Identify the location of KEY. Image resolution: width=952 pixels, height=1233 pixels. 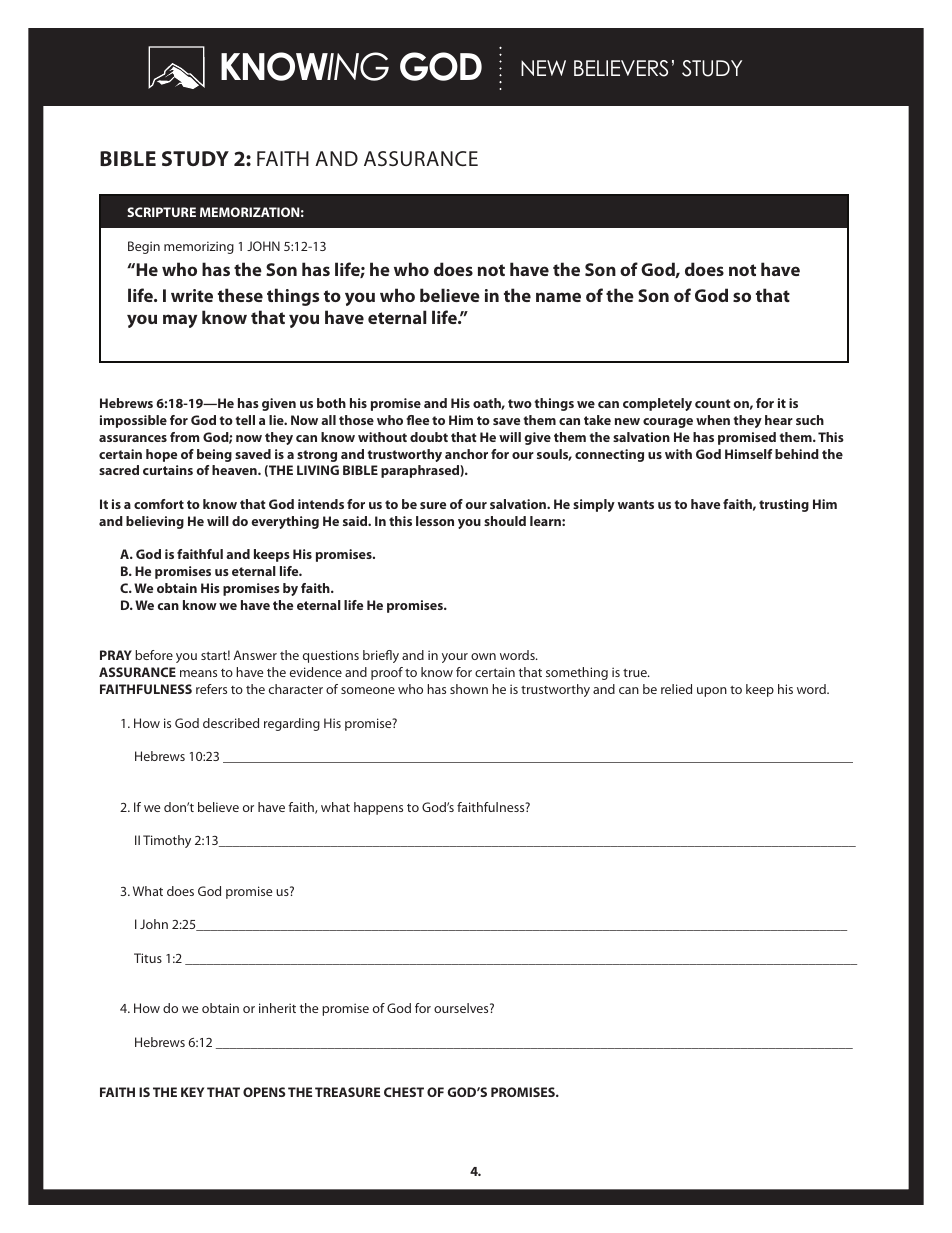
(192, 1092).
